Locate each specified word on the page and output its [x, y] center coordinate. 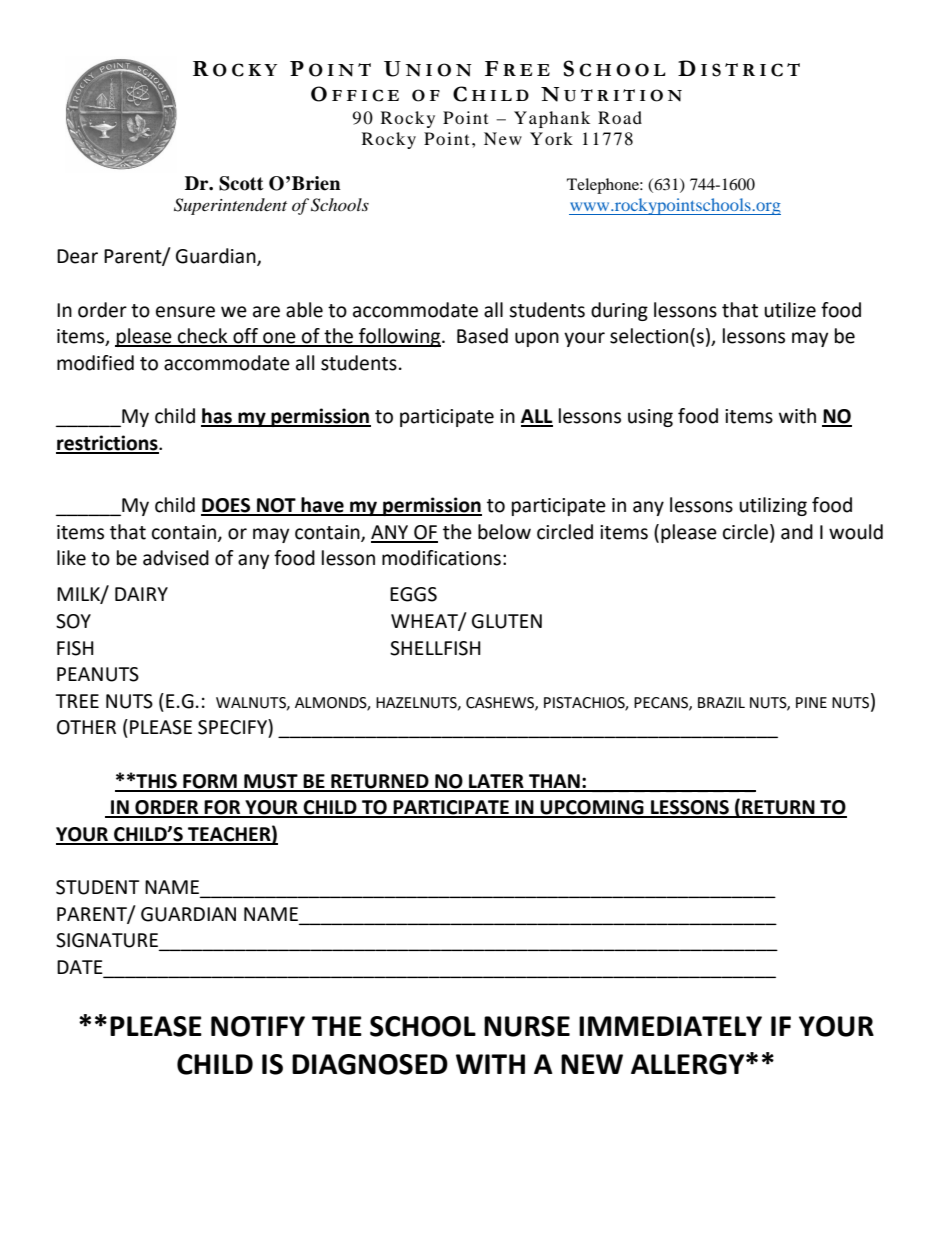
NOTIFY [258, 1026]
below [504, 532]
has [217, 417]
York [551, 138]
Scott [241, 183]
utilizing [773, 506]
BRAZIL [721, 702]
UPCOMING [592, 808]
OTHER [86, 727]
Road [620, 117]
